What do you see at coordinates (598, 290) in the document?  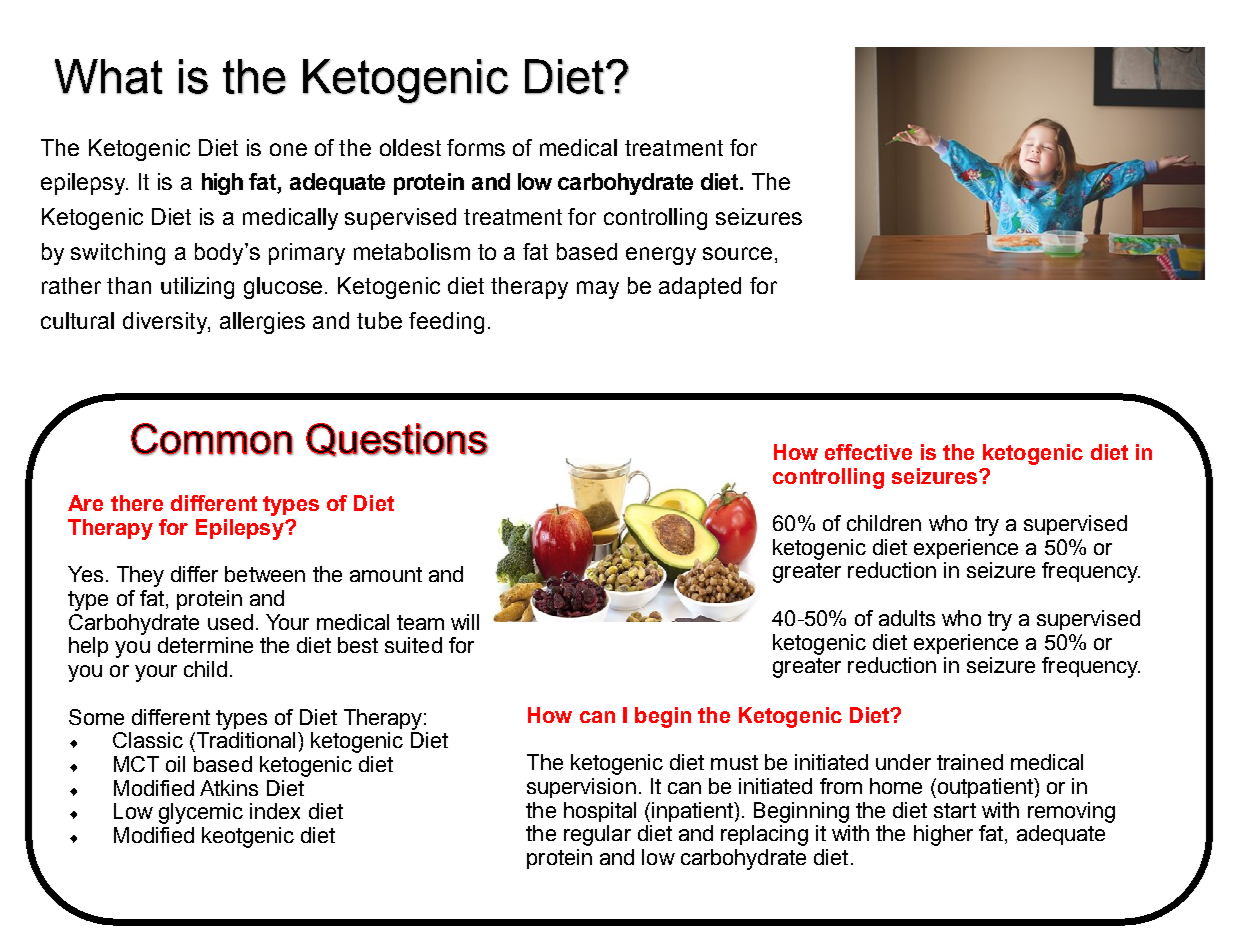 I see `may` at bounding box center [598, 290].
